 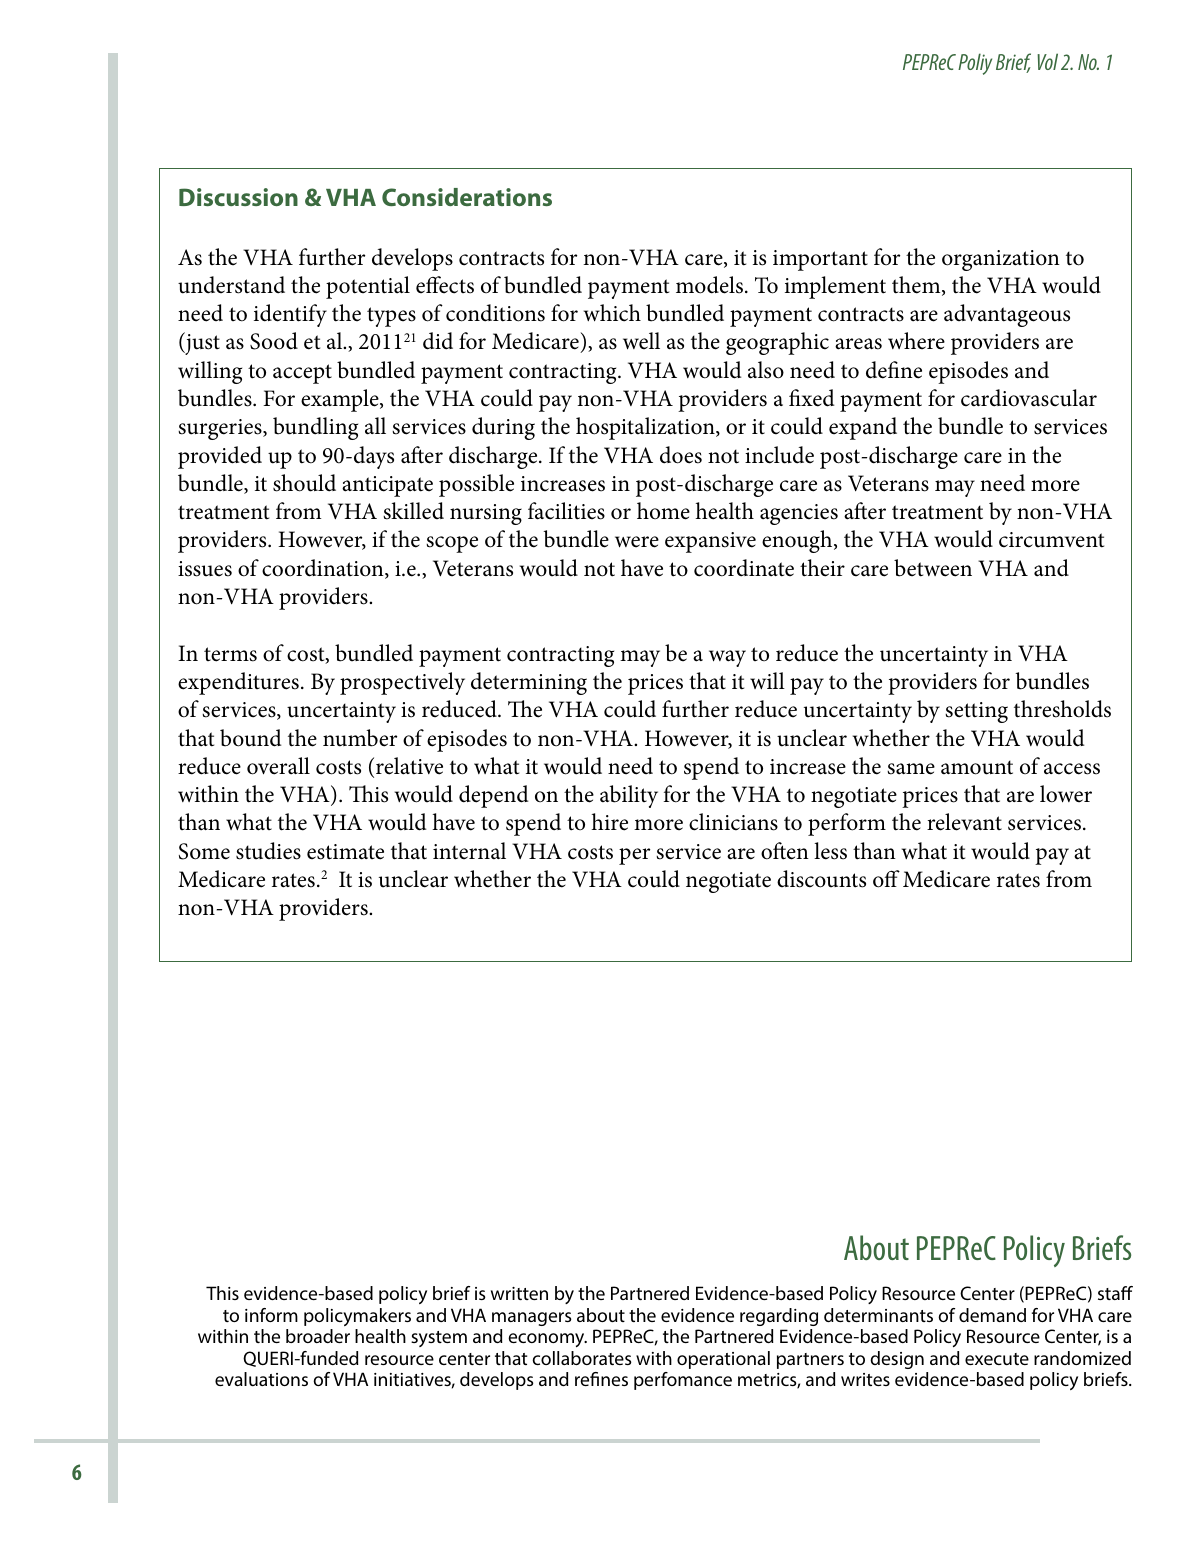 I want to click on were, so click(x=637, y=542).
